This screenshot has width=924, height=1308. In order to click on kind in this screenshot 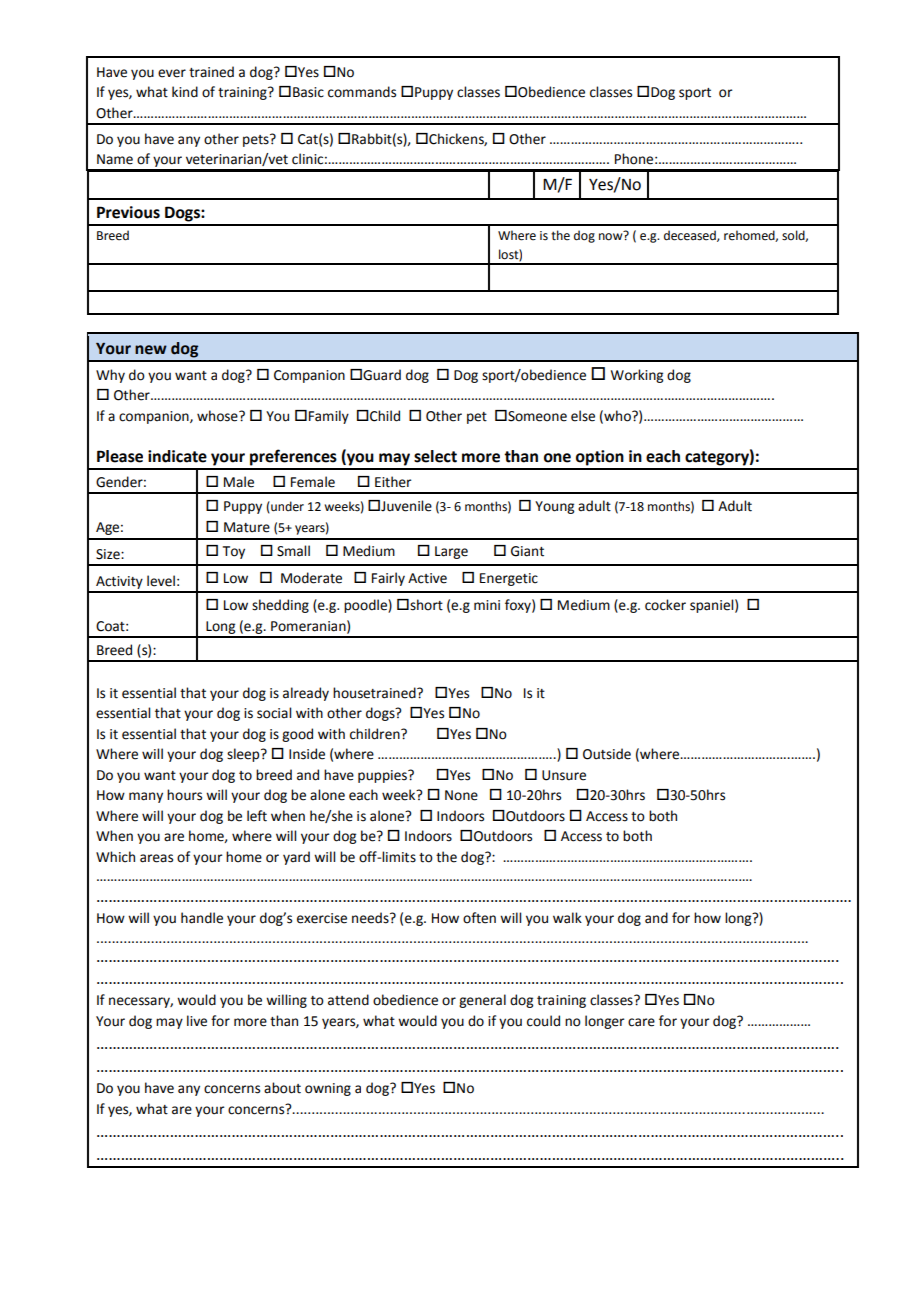, I will do `click(185, 92)`.
